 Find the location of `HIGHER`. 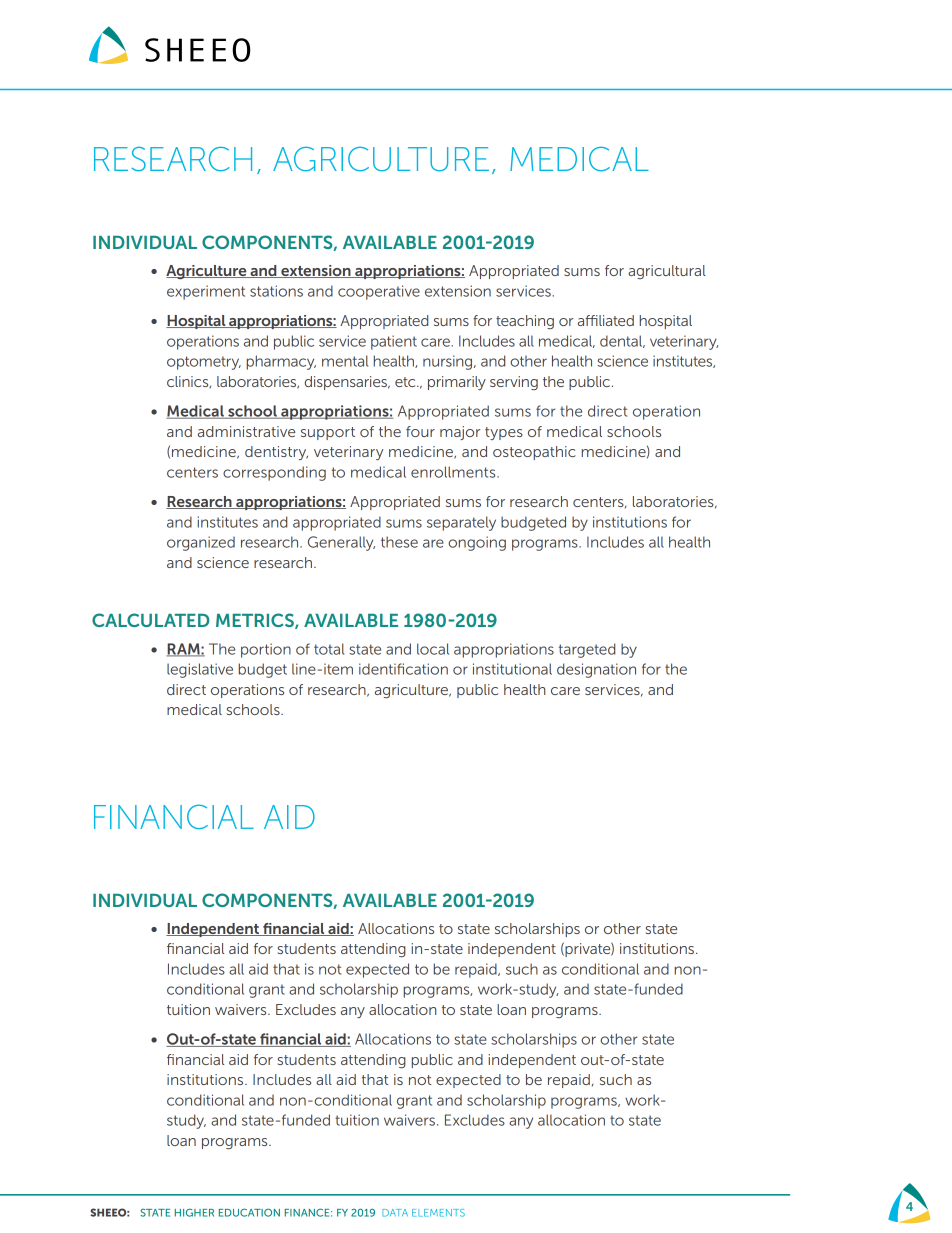

HIGHER is located at coordinates (194, 1212).
